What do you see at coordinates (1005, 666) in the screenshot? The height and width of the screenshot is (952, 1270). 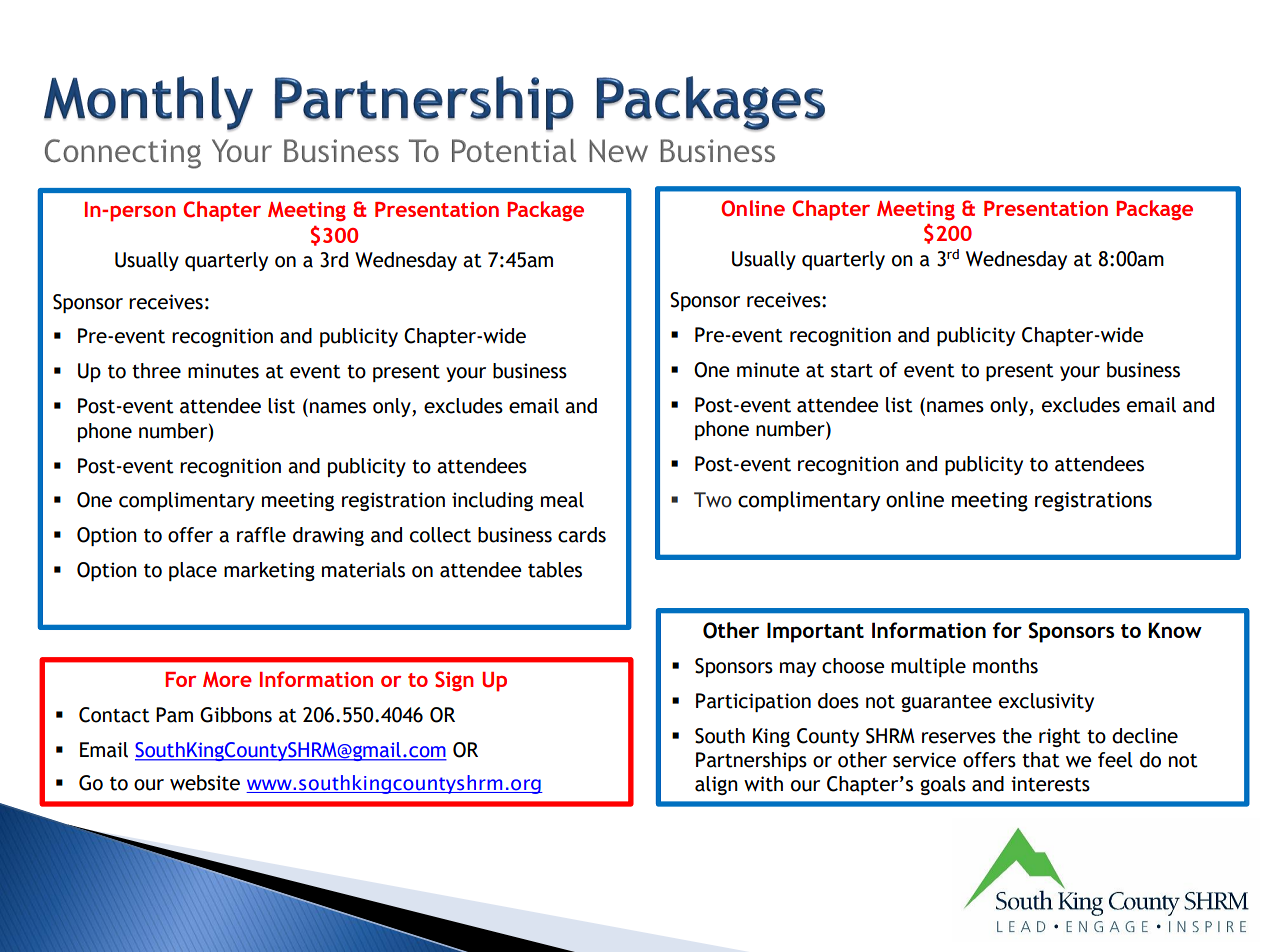 I see `months` at bounding box center [1005, 666].
